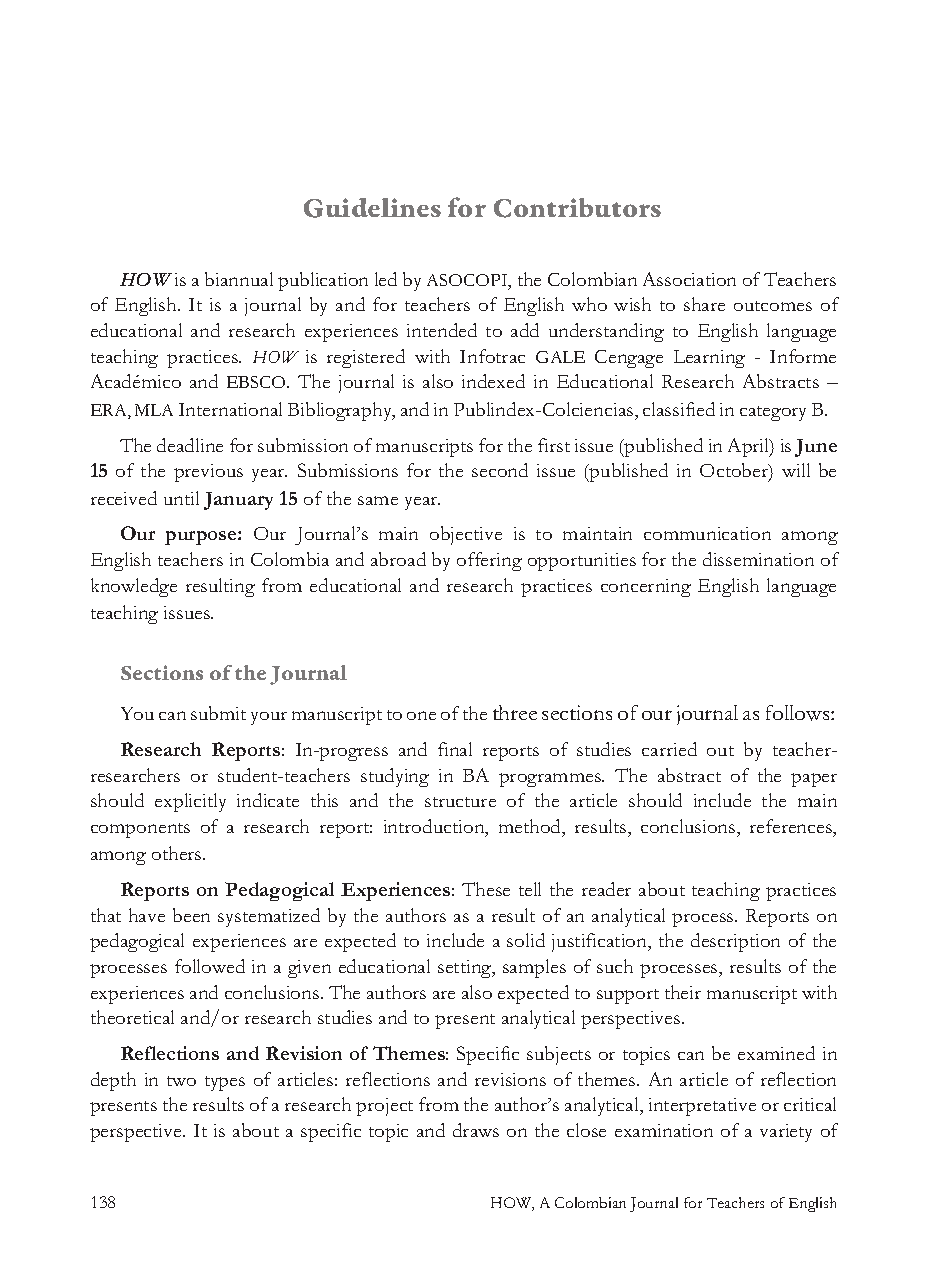 The width and height of the screenshot is (927, 1288). What do you see at coordinates (515, 712) in the screenshot?
I see `three` at bounding box center [515, 712].
